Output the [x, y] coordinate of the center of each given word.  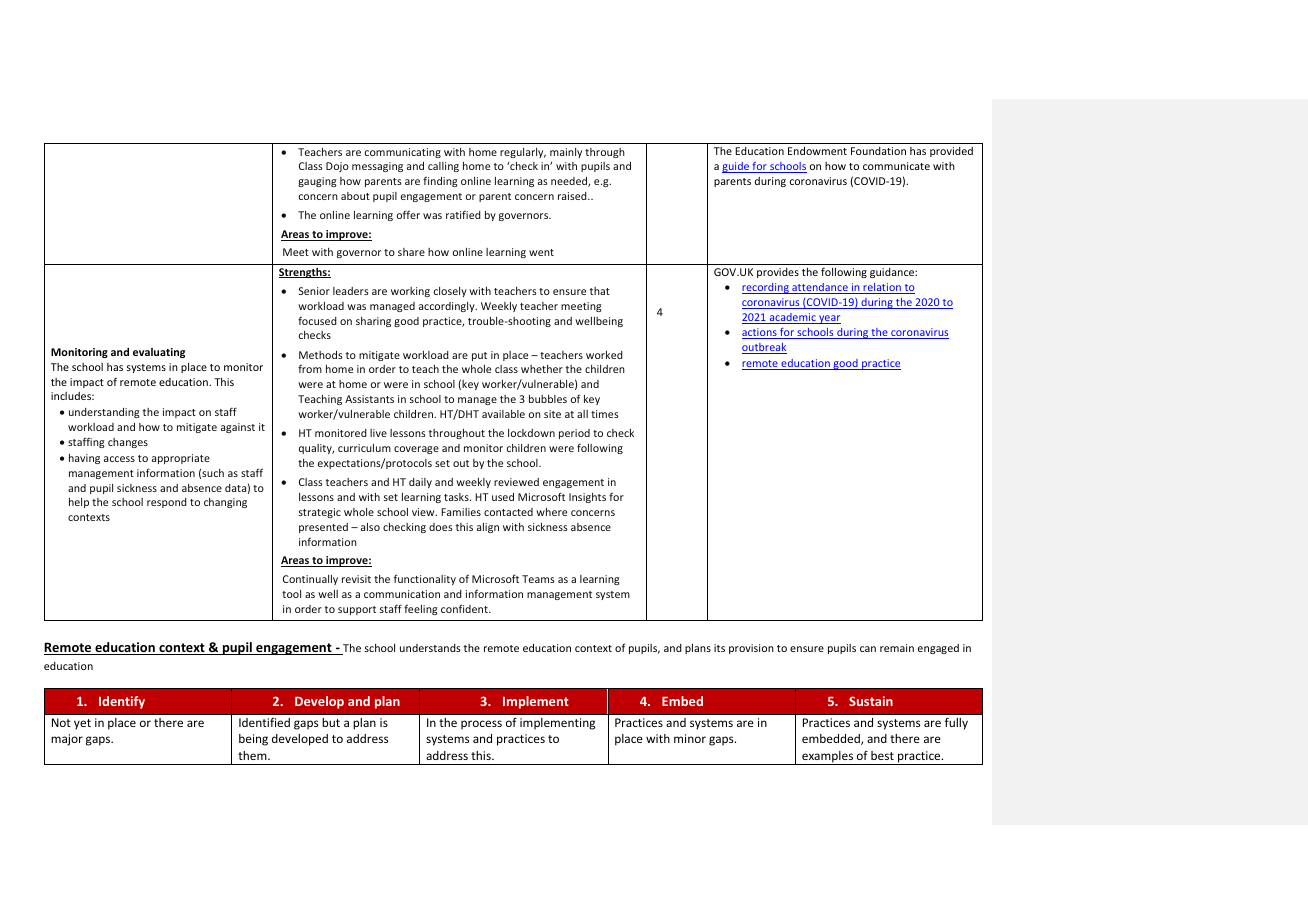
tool [291, 594]
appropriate [181, 459]
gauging [317, 182]
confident [465, 608]
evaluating [159, 353]
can [868, 649]
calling [443, 167]
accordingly [448, 307]
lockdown [531, 433]
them [253, 755]
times [604, 414]
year [829, 319]
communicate [896, 166]
